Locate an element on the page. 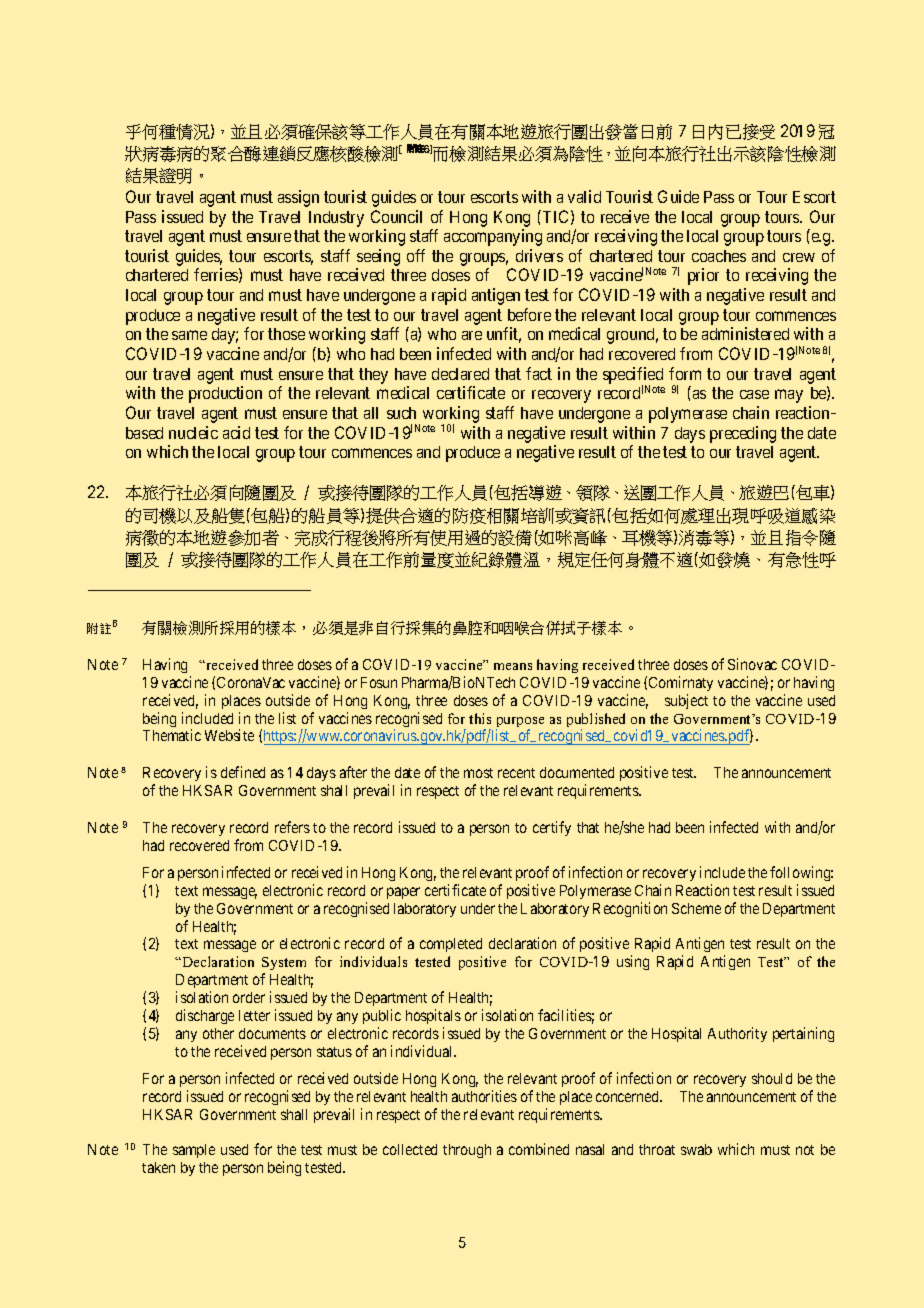 The image size is (924, 1308). coaches is located at coordinates (719, 256).
